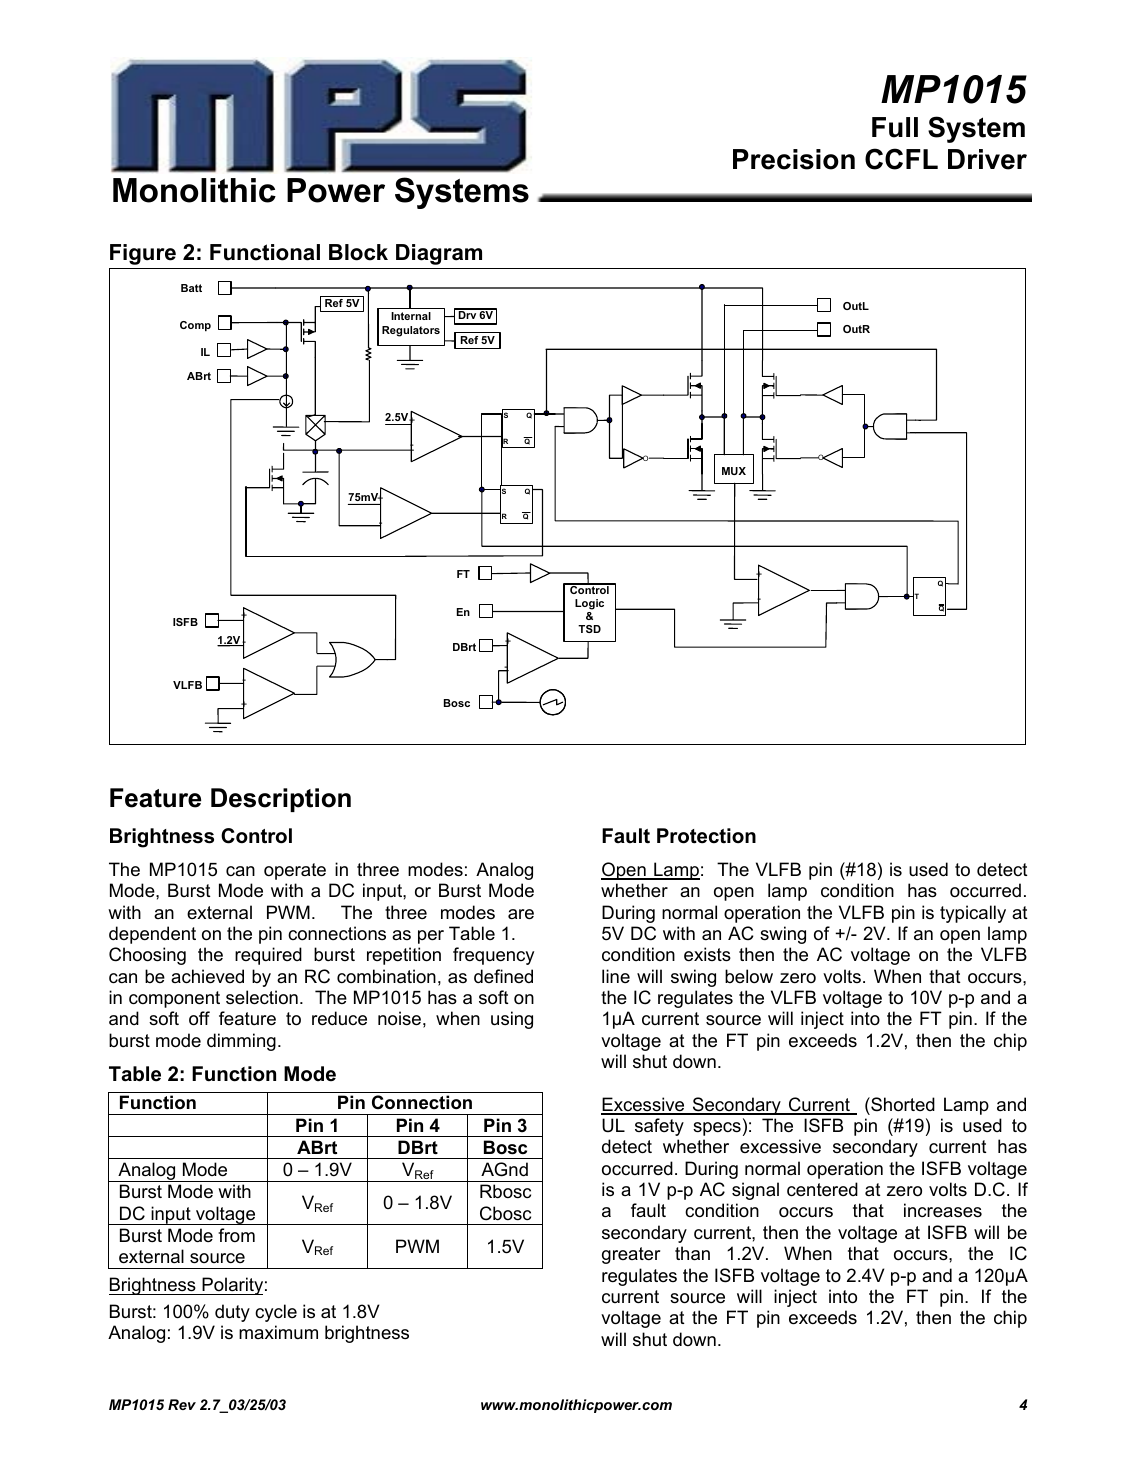 The image size is (1136, 1470). Describe the element at coordinates (191, 288) in the page. I see `Batt` at that location.
